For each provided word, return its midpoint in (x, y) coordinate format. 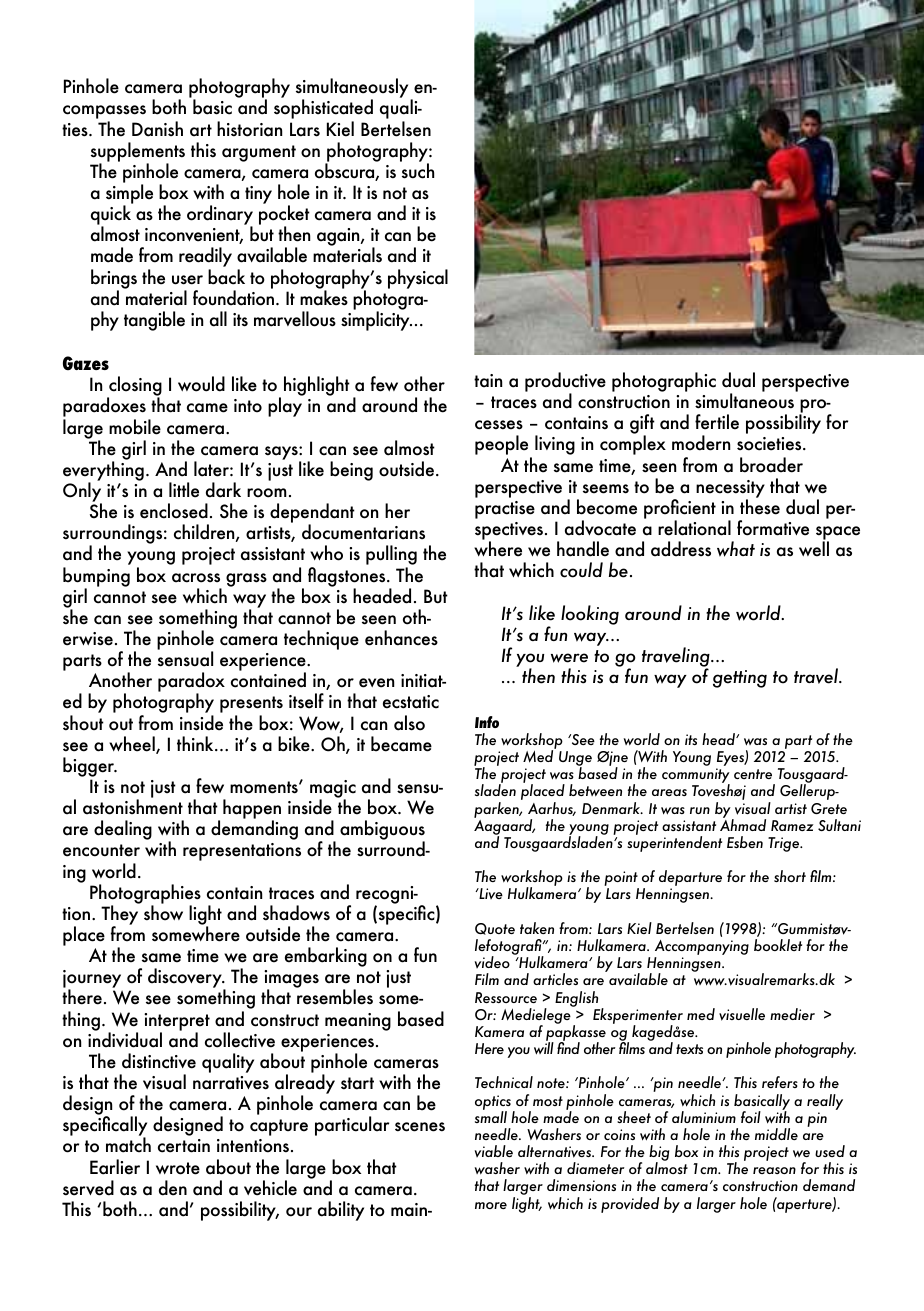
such (417, 170)
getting (740, 679)
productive (565, 383)
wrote (178, 1168)
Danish (157, 129)
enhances (401, 638)
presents (251, 706)
